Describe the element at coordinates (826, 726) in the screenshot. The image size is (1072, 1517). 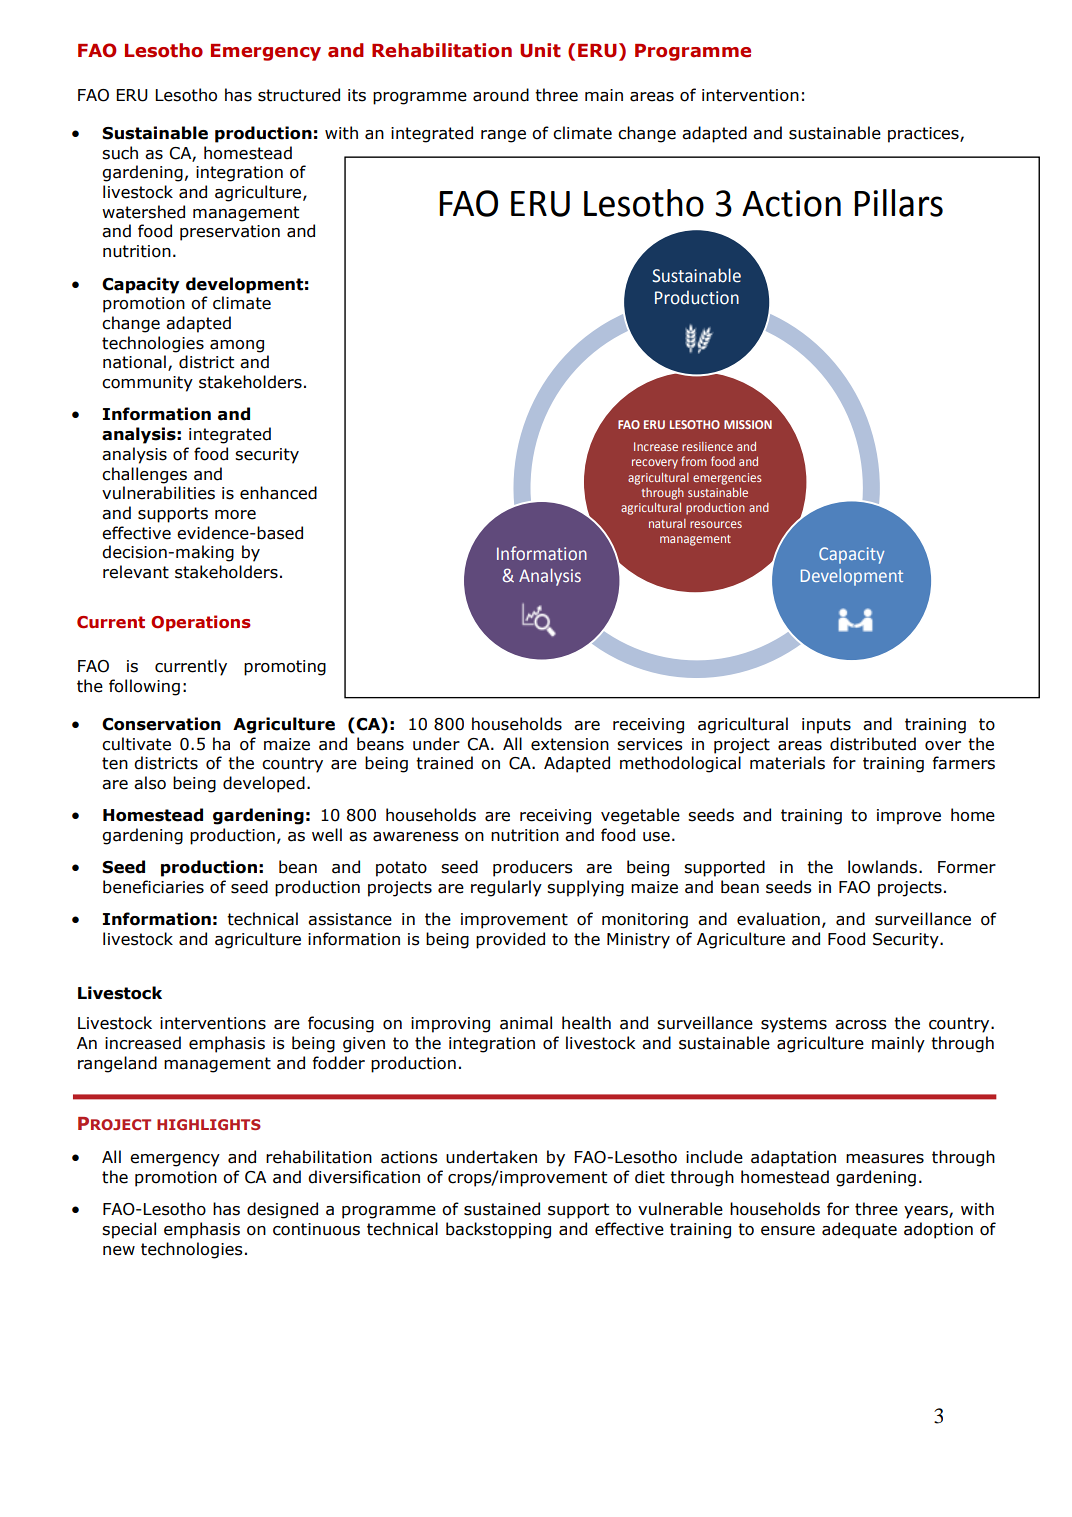
I see `inputs` at that location.
